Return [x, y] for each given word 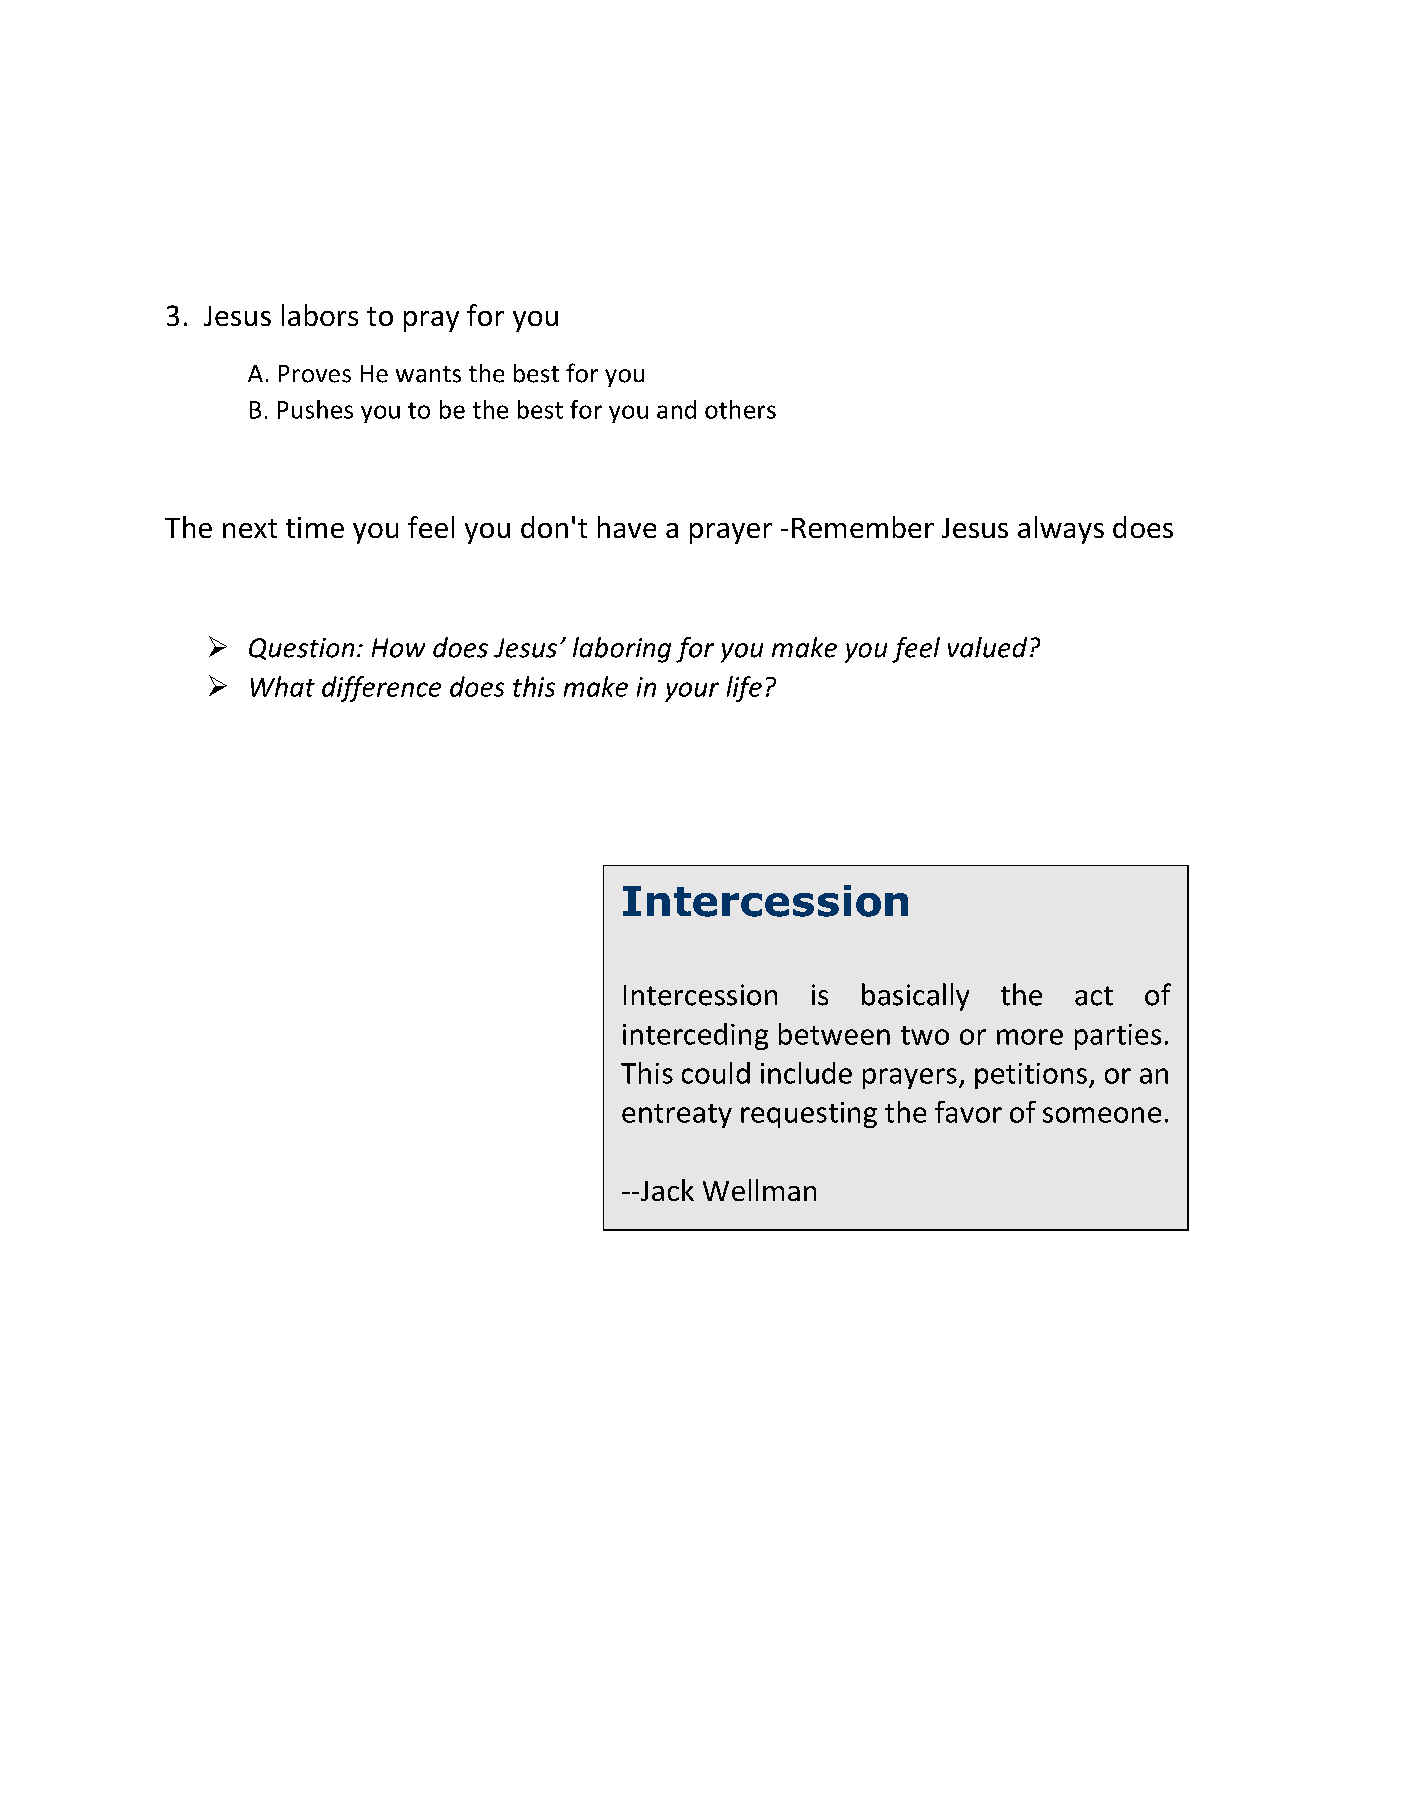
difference [381, 689]
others [740, 409]
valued [987, 647]
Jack [666, 1190]
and [676, 409]
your [692, 692]
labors [320, 315]
